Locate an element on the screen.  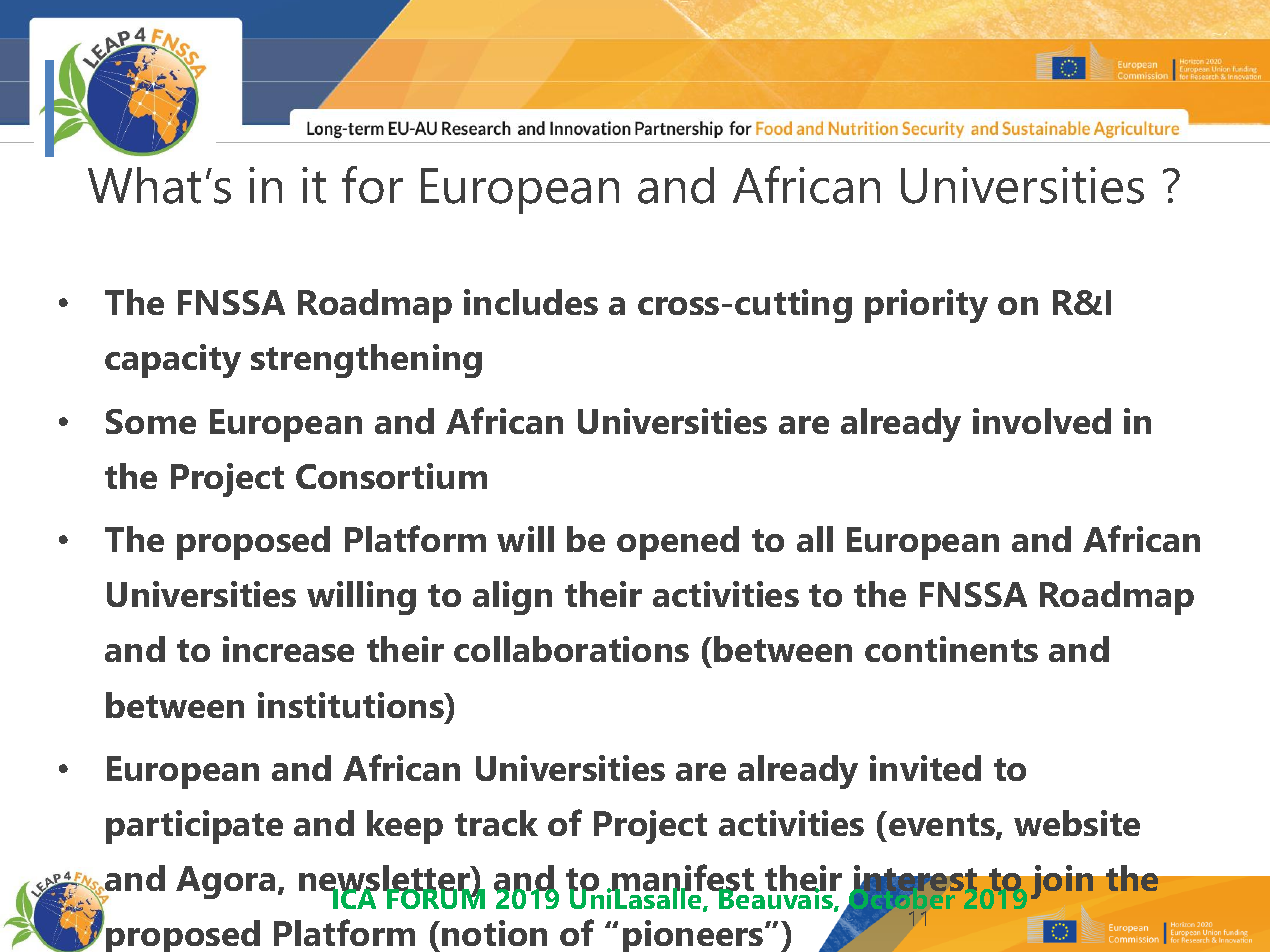
Agora is located at coordinates (225, 882).
